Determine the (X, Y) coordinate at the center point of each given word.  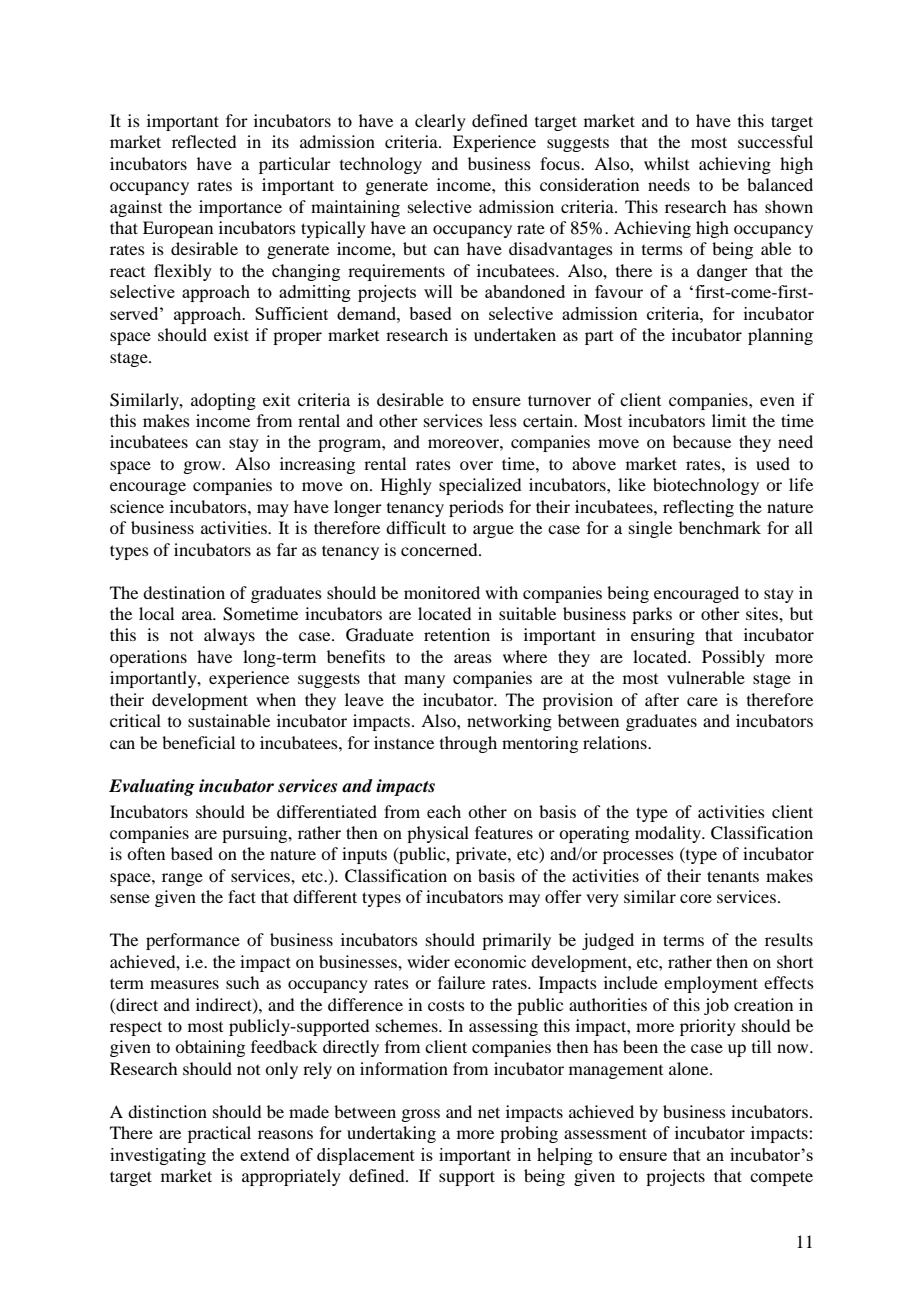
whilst (666, 163)
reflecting (698, 508)
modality (669, 834)
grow (203, 467)
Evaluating (152, 787)
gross (420, 1115)
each (444, 811)
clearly (440, 122)
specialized (480, 486)
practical (219, 1134)
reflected (204, 141)
